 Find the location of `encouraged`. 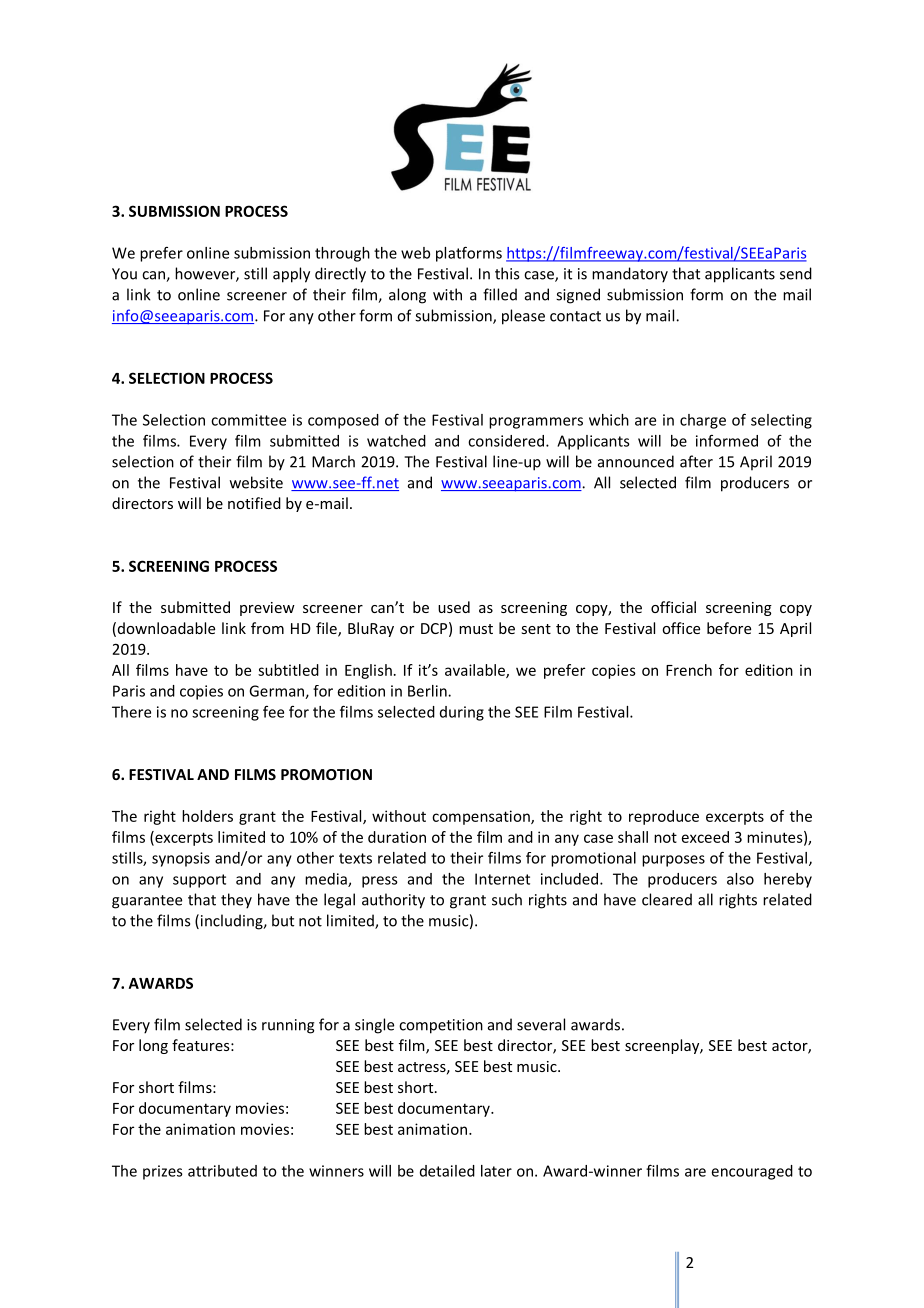

encouraged is located at coordinates (752, 1172).
